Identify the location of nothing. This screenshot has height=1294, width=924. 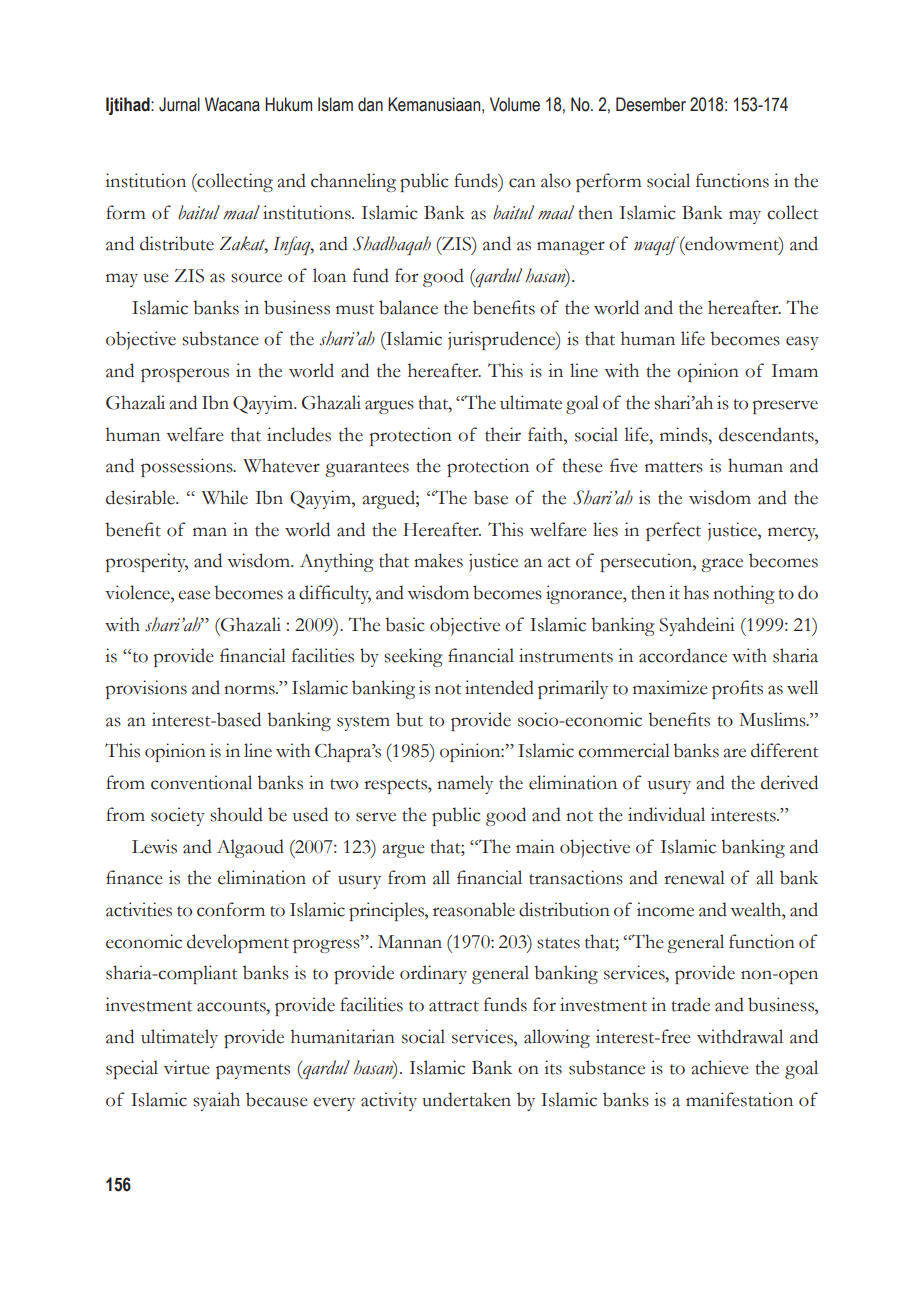
(744, 594).
